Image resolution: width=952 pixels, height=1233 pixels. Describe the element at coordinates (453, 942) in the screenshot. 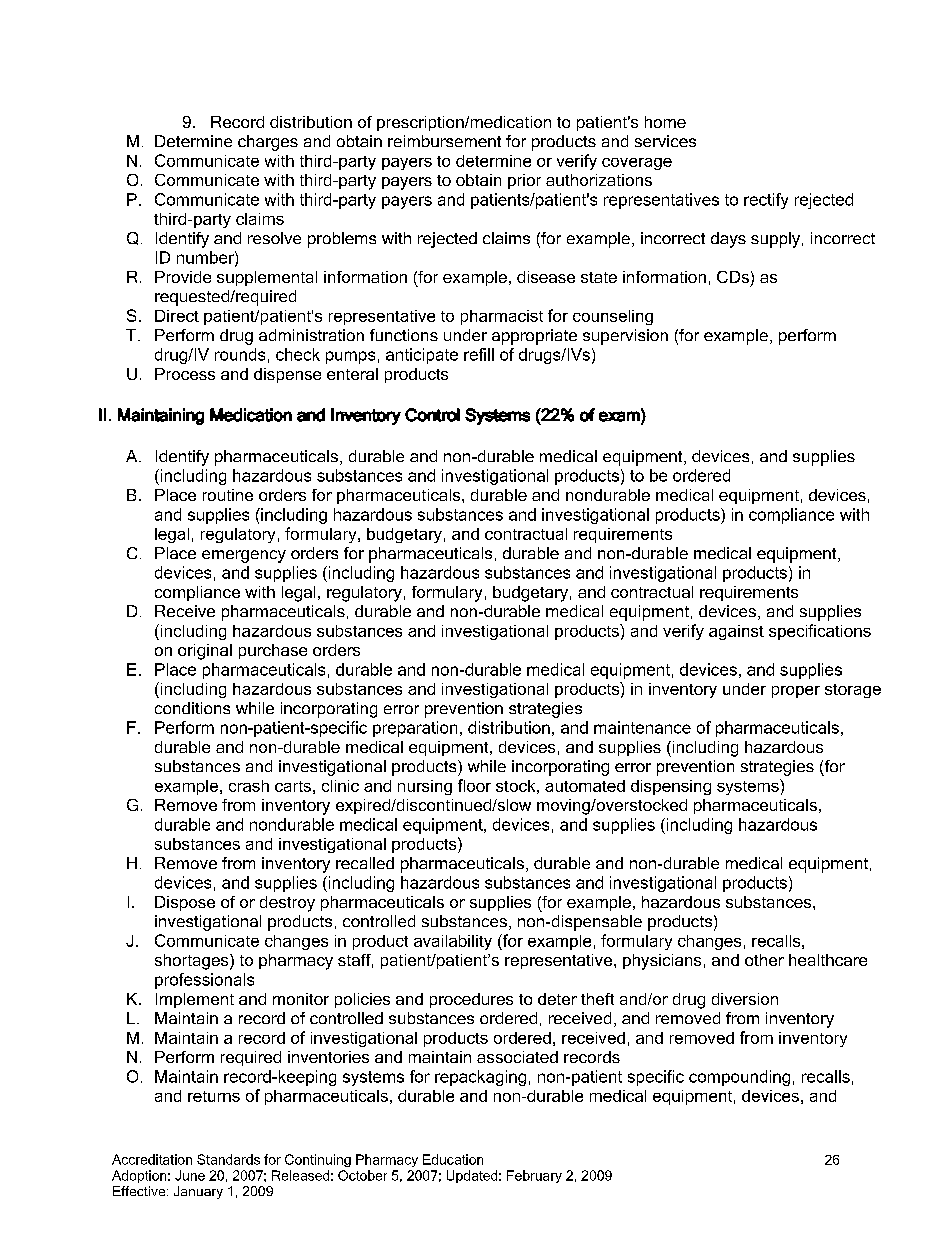

I see `availability` at that location.
